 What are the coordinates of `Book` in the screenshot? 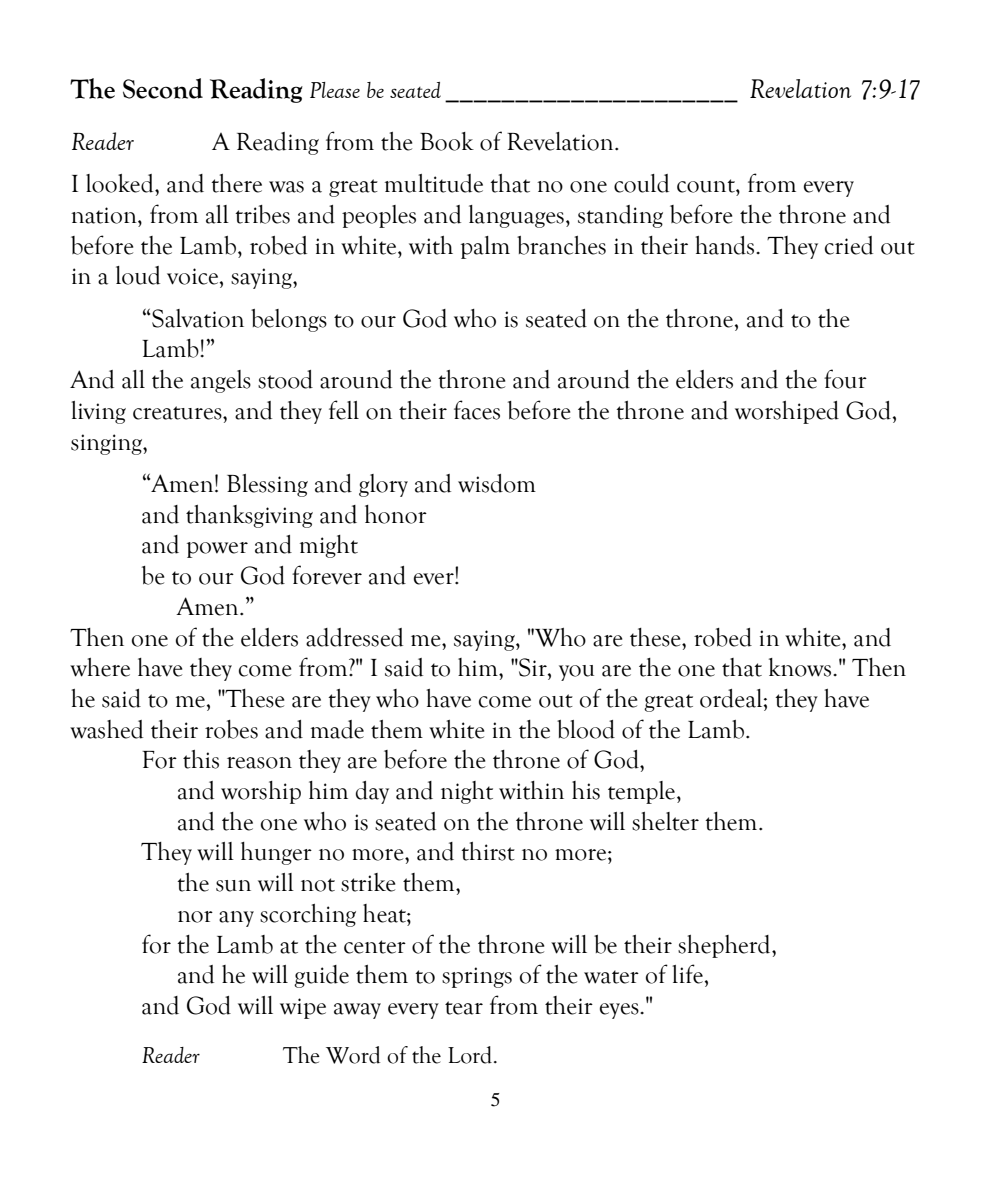 It's located at (447, 141).
